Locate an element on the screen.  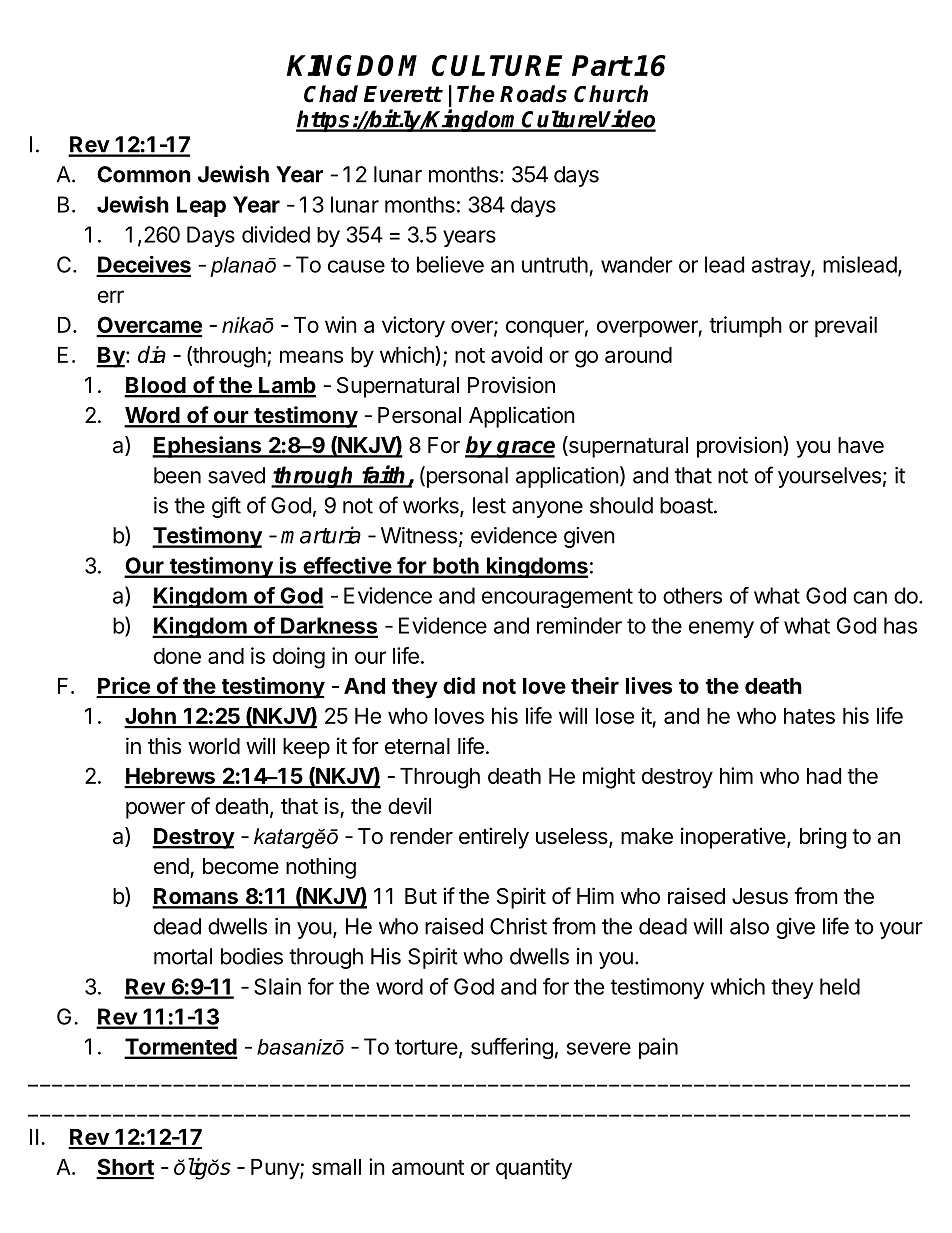
can is located at coordinates (870, 597).
